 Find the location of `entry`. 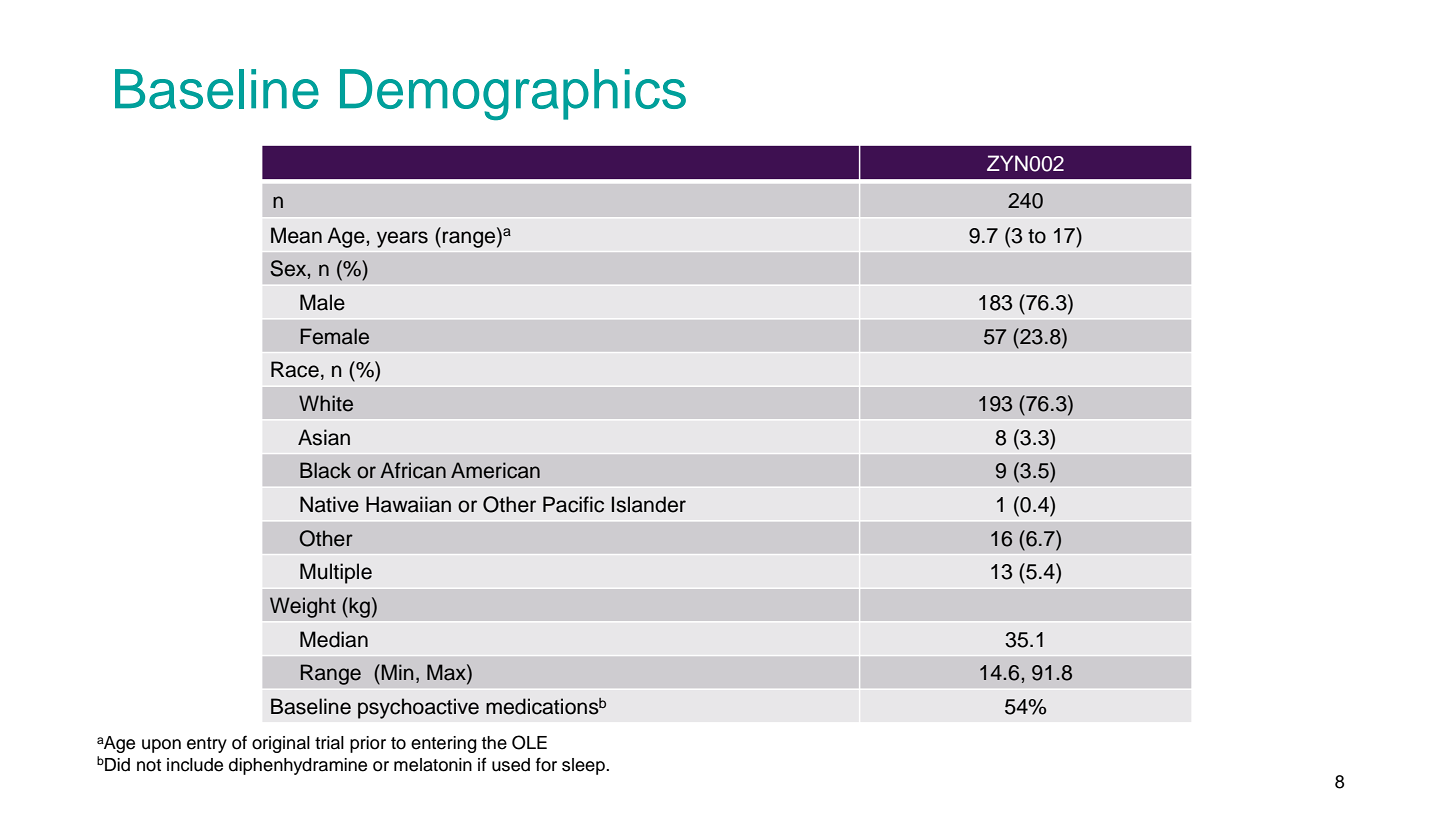

entry is located at coordinates (207, 745).
